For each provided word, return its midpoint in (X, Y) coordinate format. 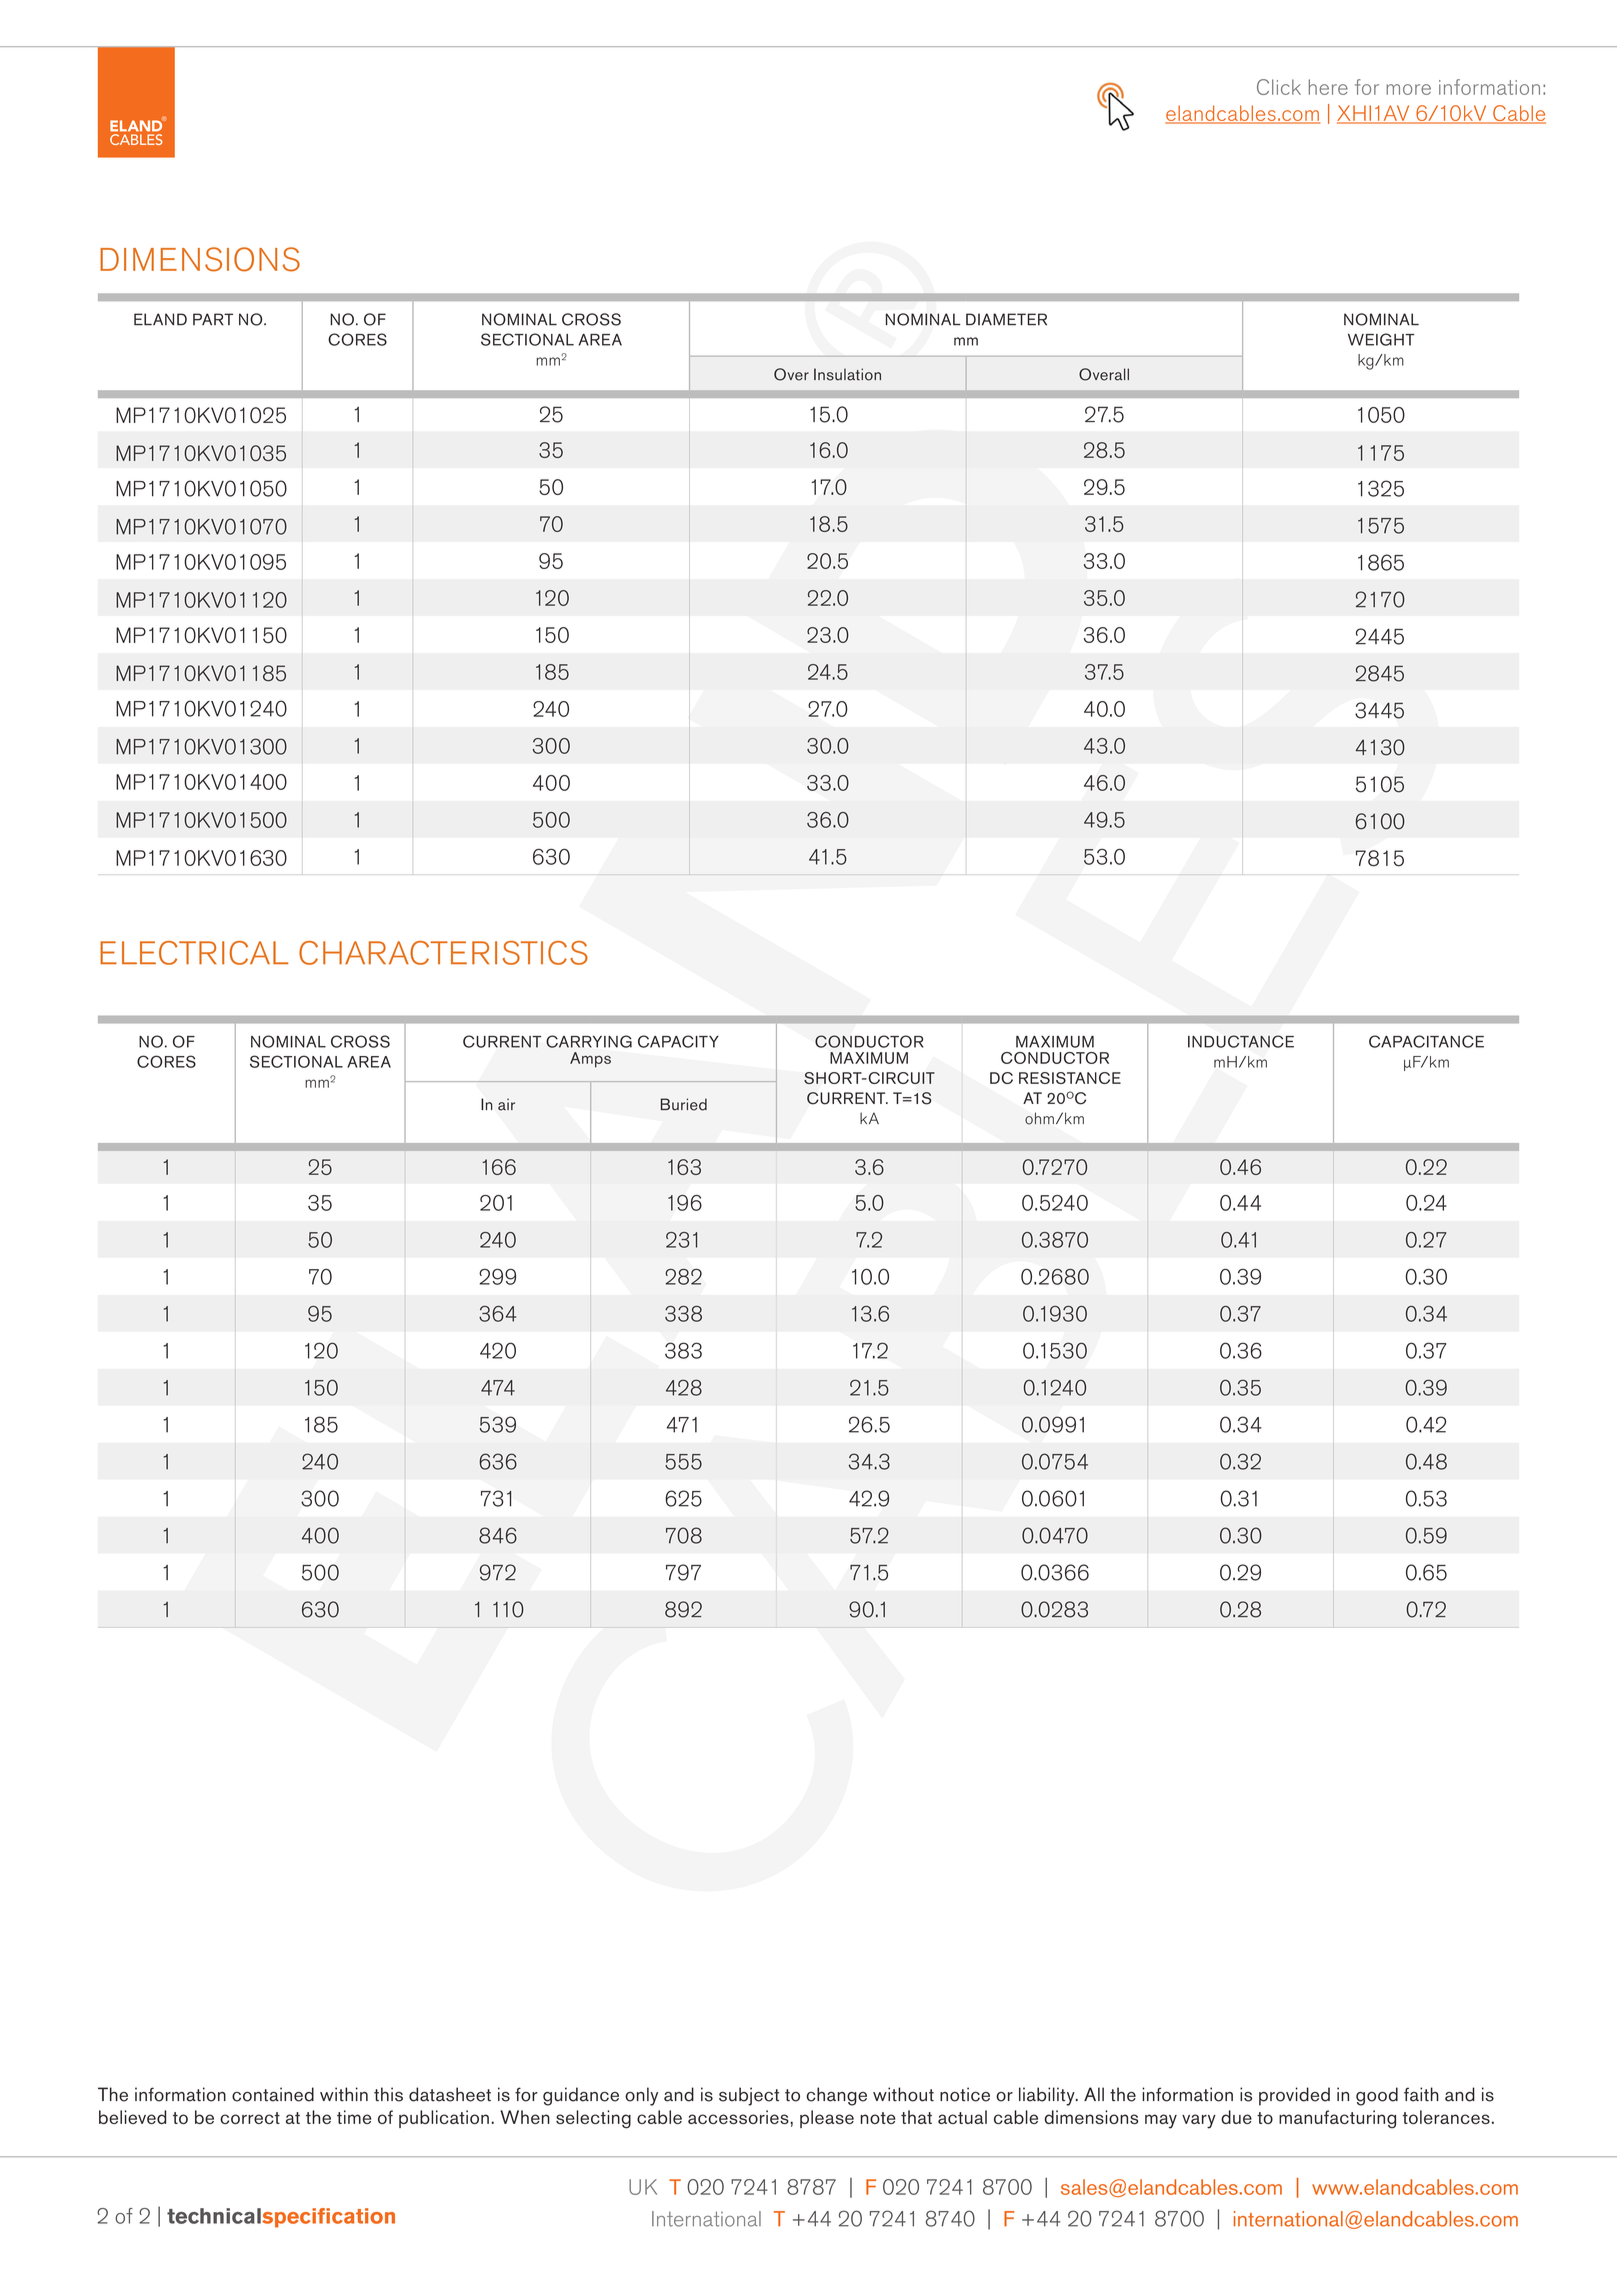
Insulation (847, 374)
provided (1294, 2096)
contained (273, 2094)
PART (213, 319)
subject (749, 2096)
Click (1279, 87)
